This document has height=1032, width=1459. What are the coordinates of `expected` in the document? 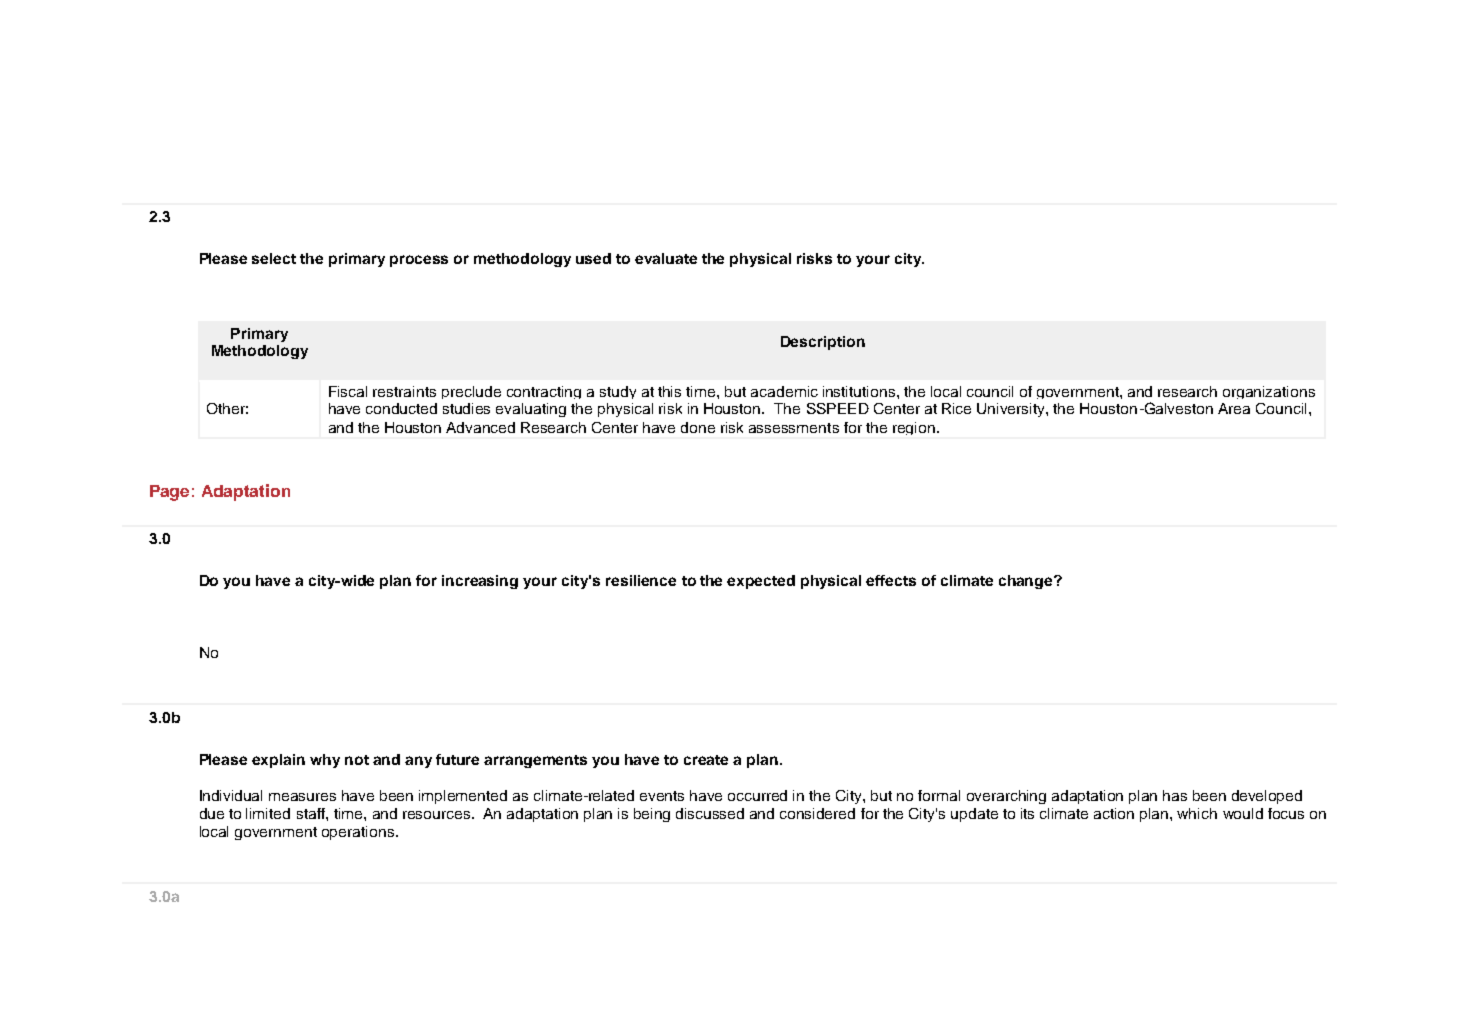 It's located at (761, 582).
